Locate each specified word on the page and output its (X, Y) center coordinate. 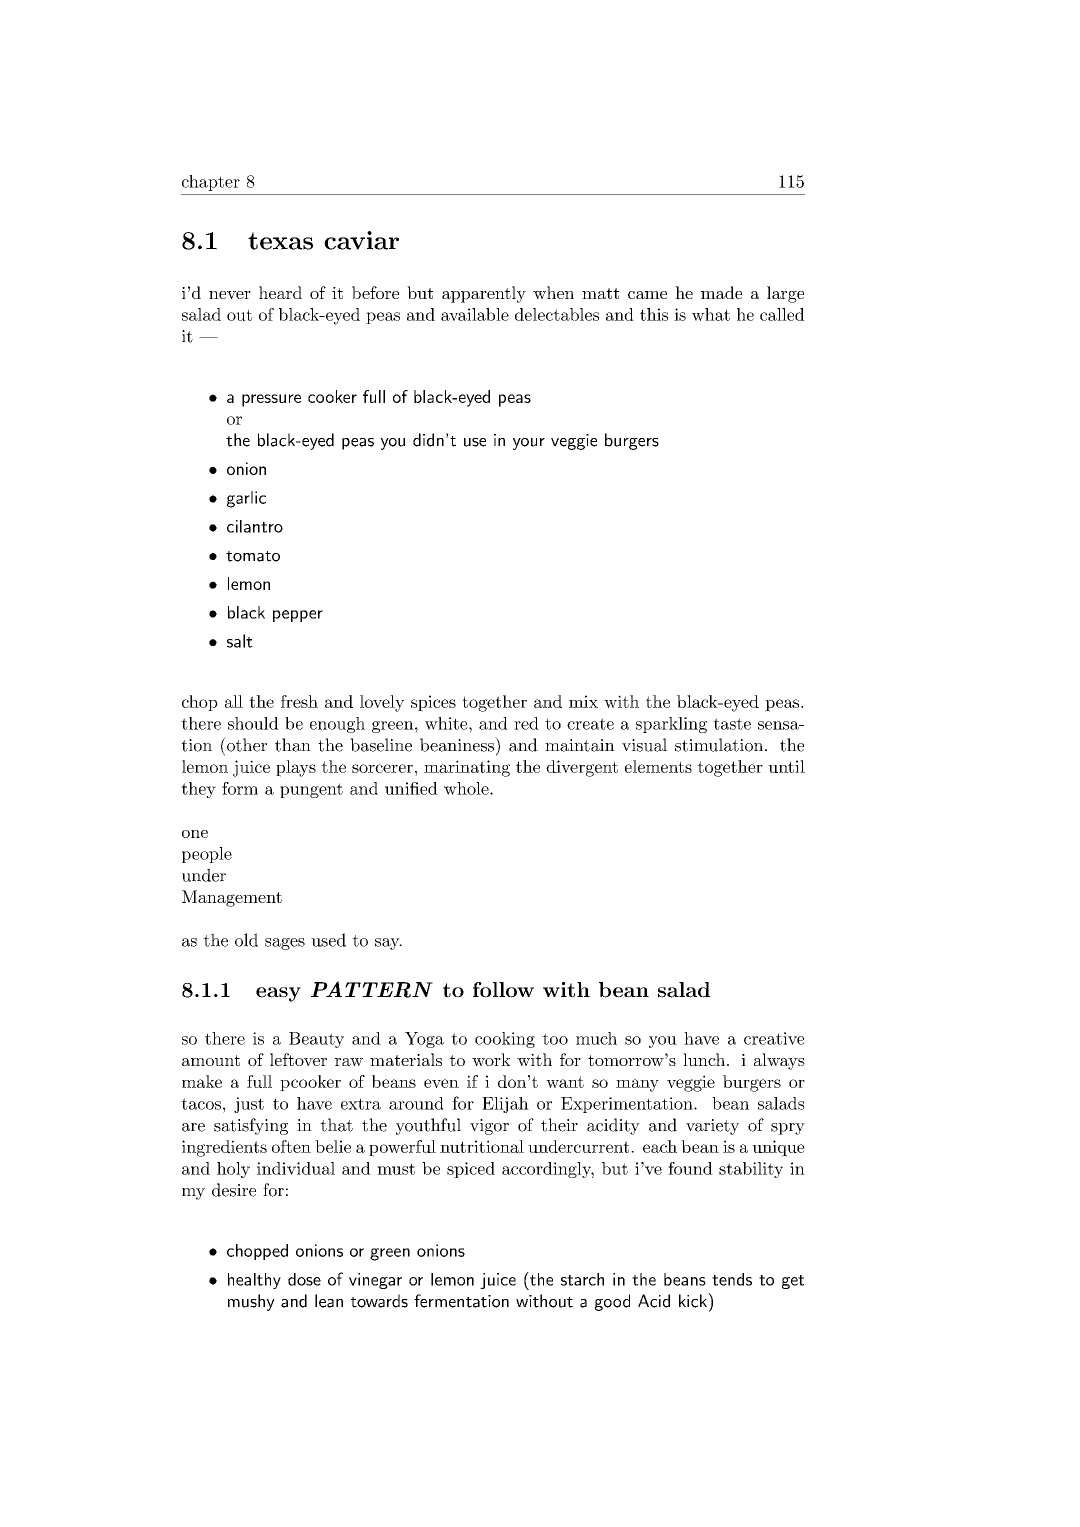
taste (732, 724)
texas (280, 241)
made (721, 292)
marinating (467, 768)
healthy (254, 1281)
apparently (484, 294)
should (253, 723)
